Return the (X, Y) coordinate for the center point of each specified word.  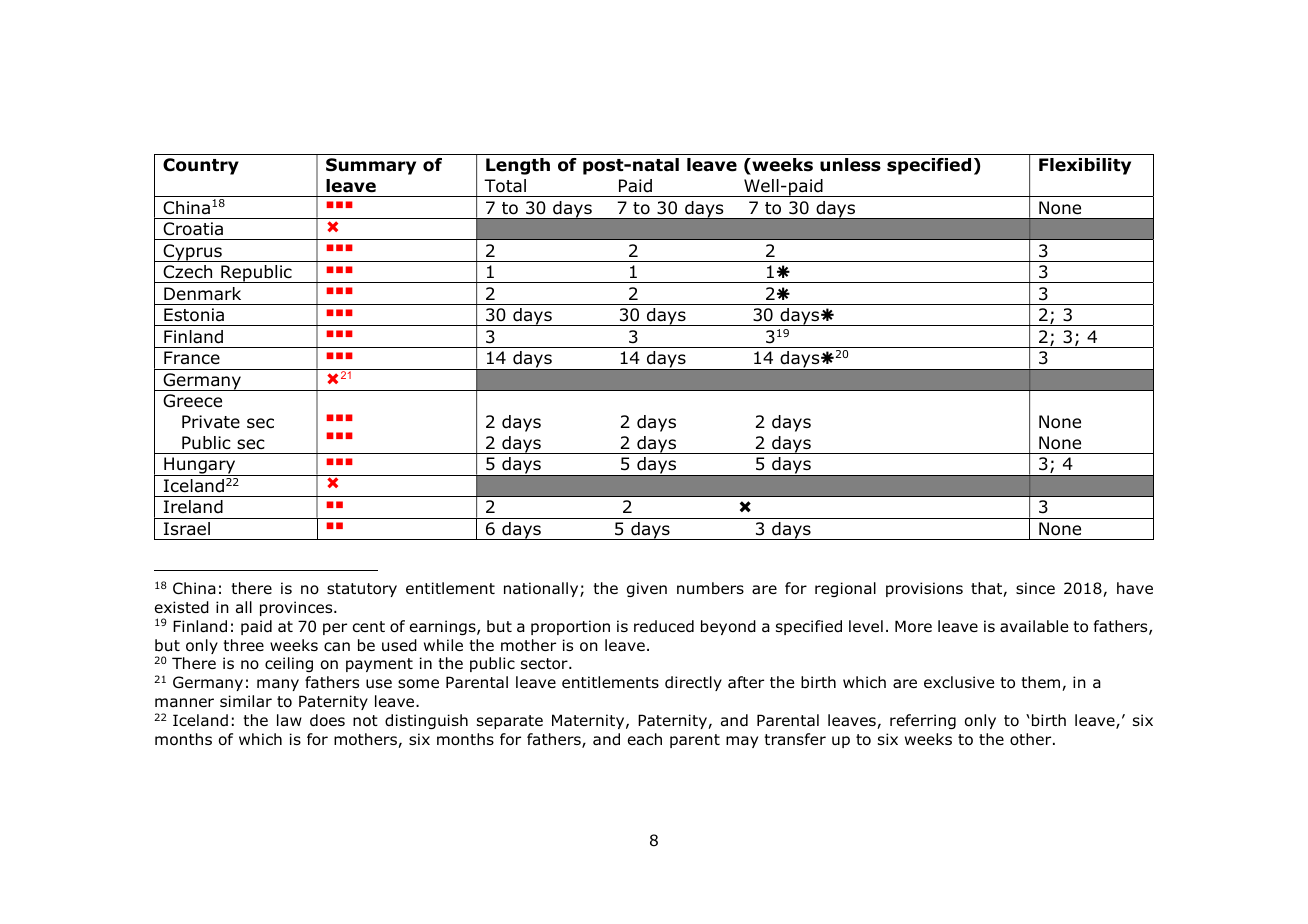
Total (505, 186)
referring (923, 721)
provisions (924, 589)
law (289, 720)
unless (850, 165)
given (647, 589)
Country (201, 166)
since (1035, 588)
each (645, 739)
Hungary (200, 466)
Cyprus (192, 253)
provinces (297, 608)
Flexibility (1085, 166)
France (192, 358)
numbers (710, 588)
